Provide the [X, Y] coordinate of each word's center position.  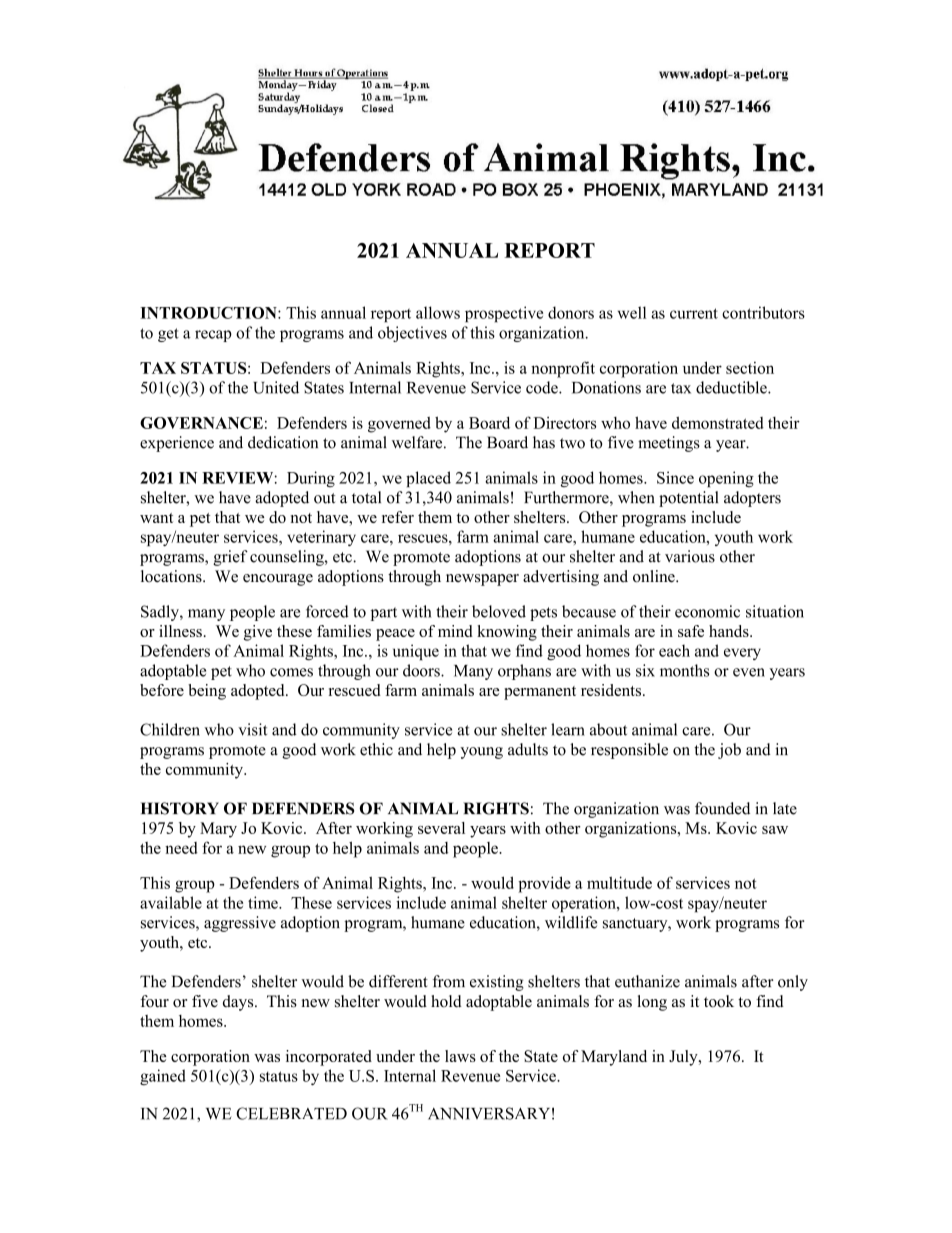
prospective [504, 314]
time [264, 902]
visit [252, 729]
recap [213, 336]
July [684, 1058]
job [729, 751]
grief [230, 558]
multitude [619, 882]
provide [544, 884]
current [694, 313]
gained [163, 1077]
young [481, 753]
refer [398, 517]
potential [688, 499]
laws [460, 1056]
